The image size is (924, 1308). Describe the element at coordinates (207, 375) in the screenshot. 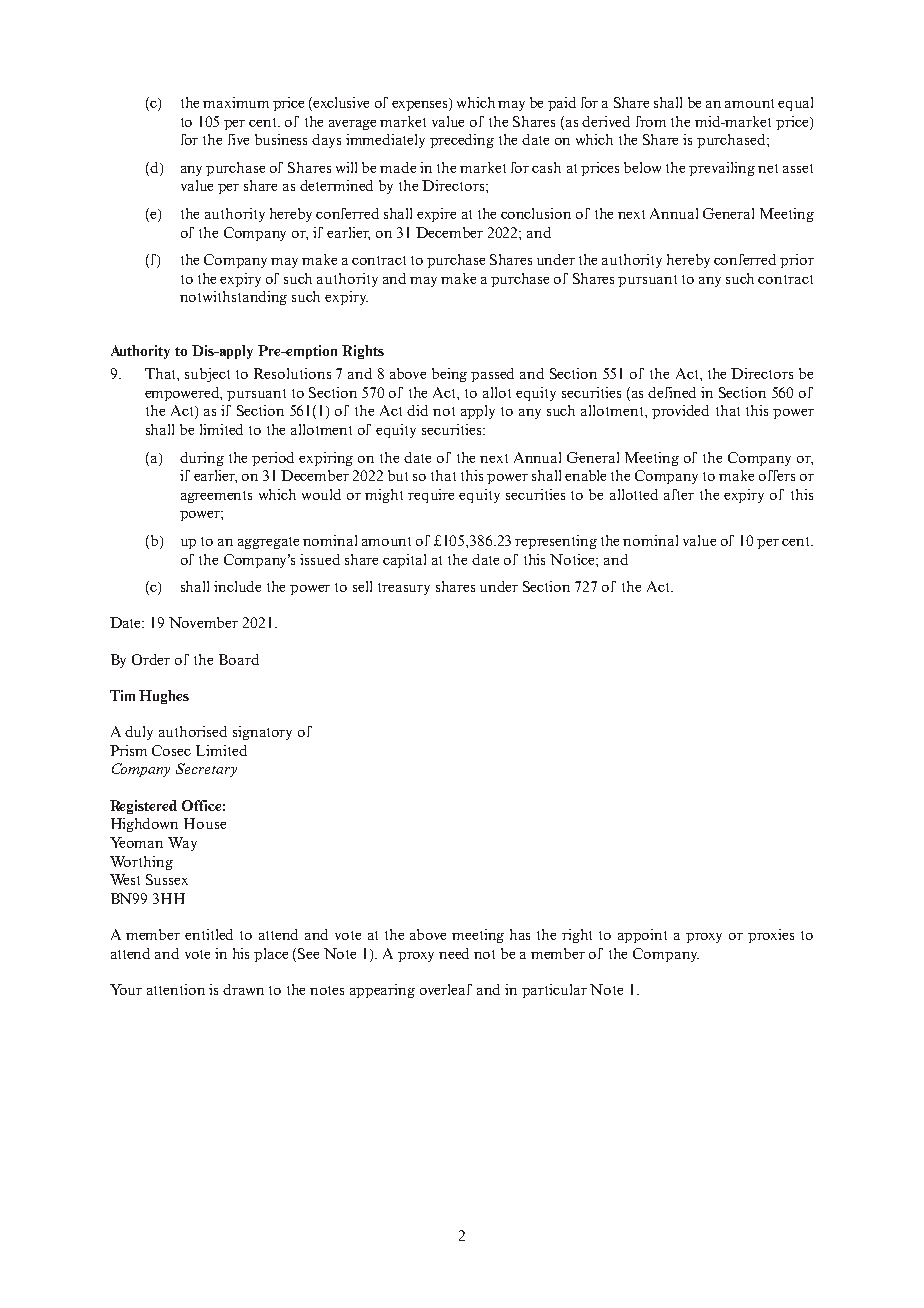

I see `subject` at that location.
